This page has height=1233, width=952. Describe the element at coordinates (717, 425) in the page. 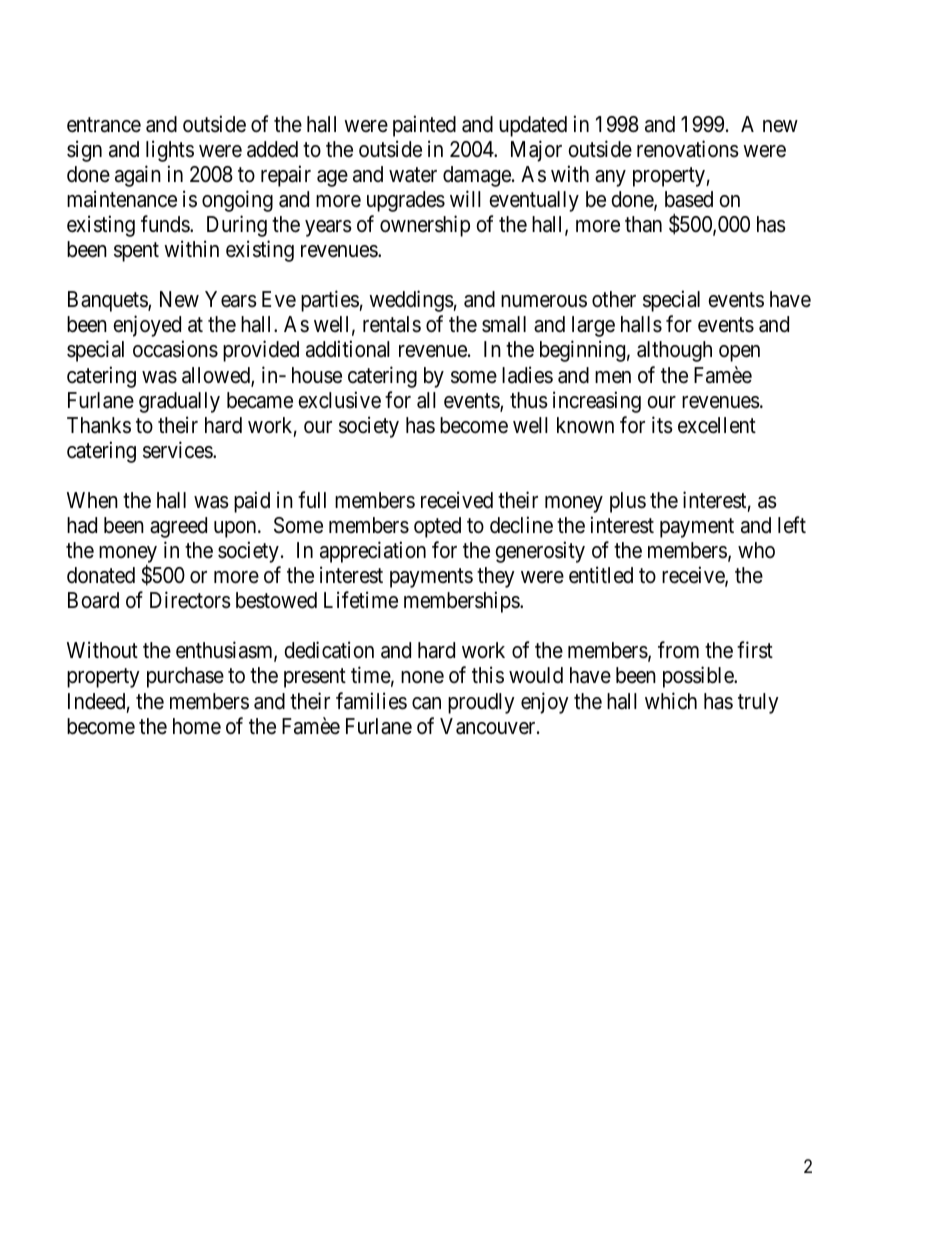

I see `excellent` at that location.
